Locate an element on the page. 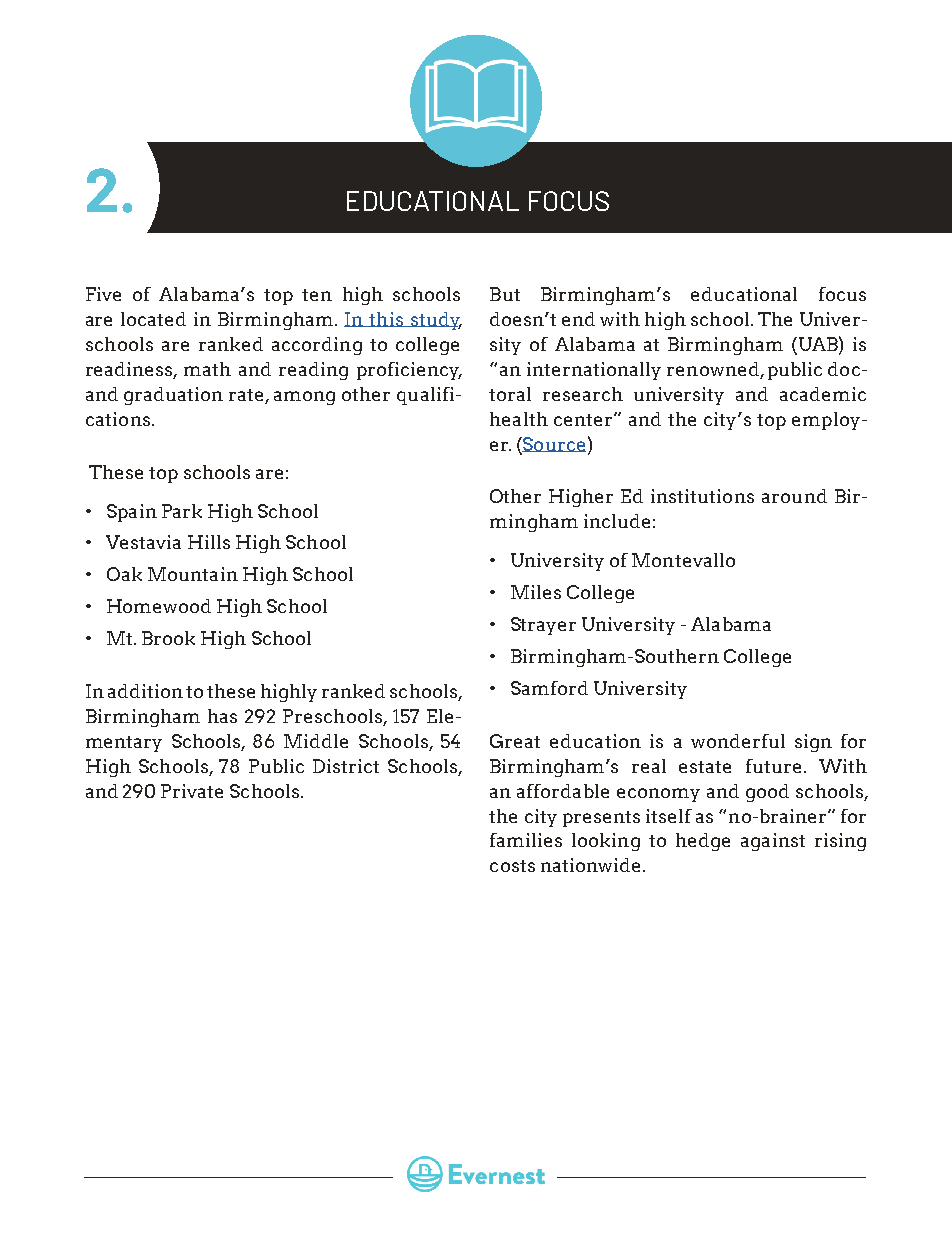 The width and height of the image is (952, 1233). around is located at coordinates (794, 496).
